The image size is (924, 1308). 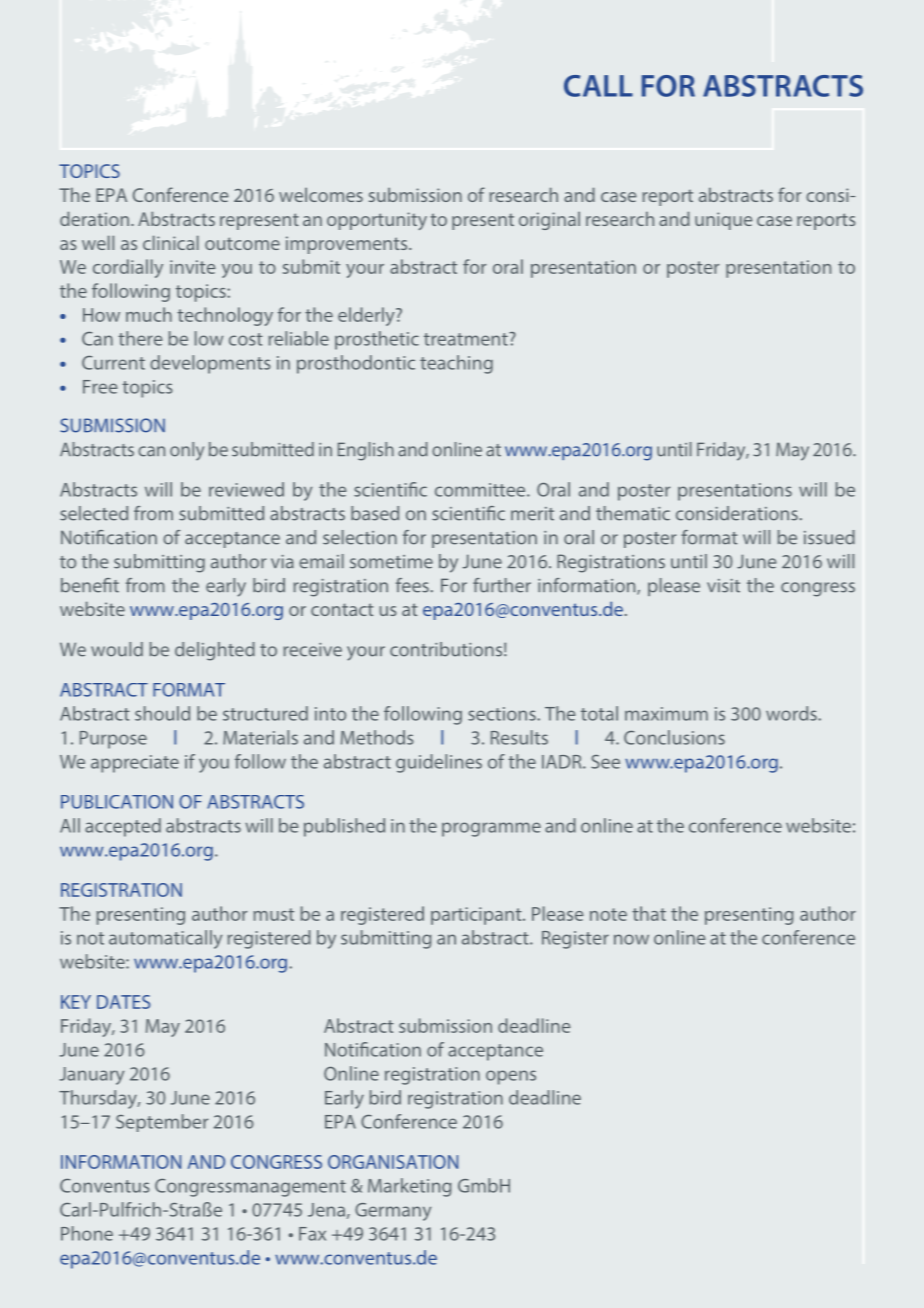 What do you see at coordinates (723, 221) in the screenshot?
I see `unique` at bounding box center [723, 221].
